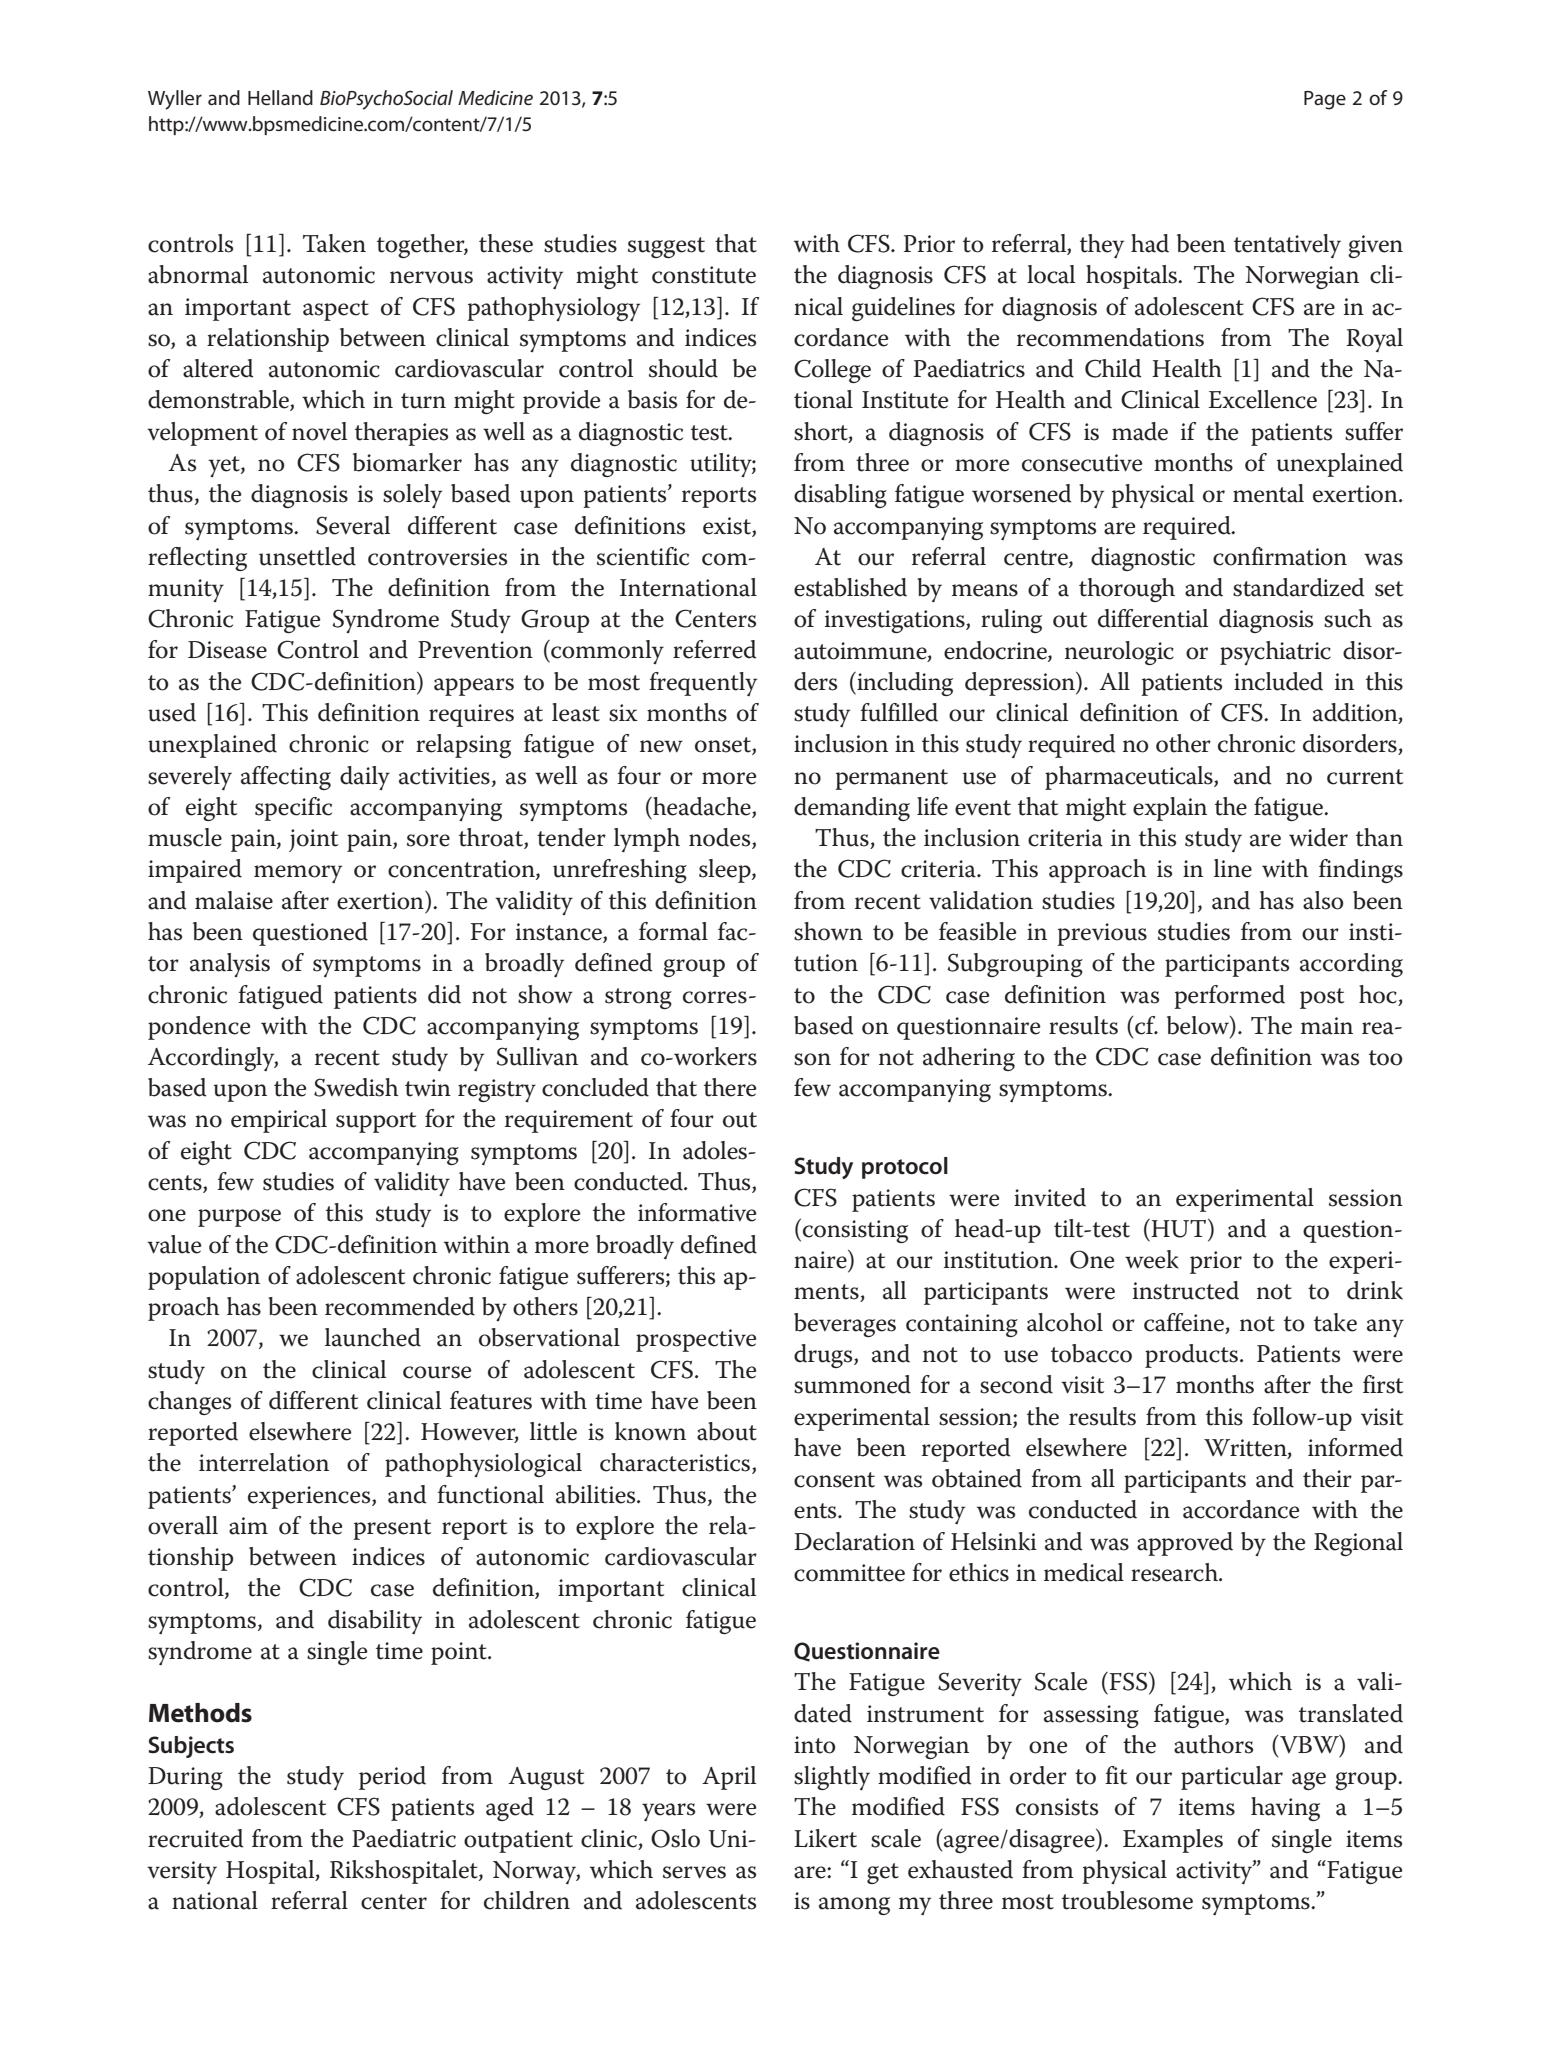 The image size is (1551, 2068). I want to click on nodes, so click(721, 838).
